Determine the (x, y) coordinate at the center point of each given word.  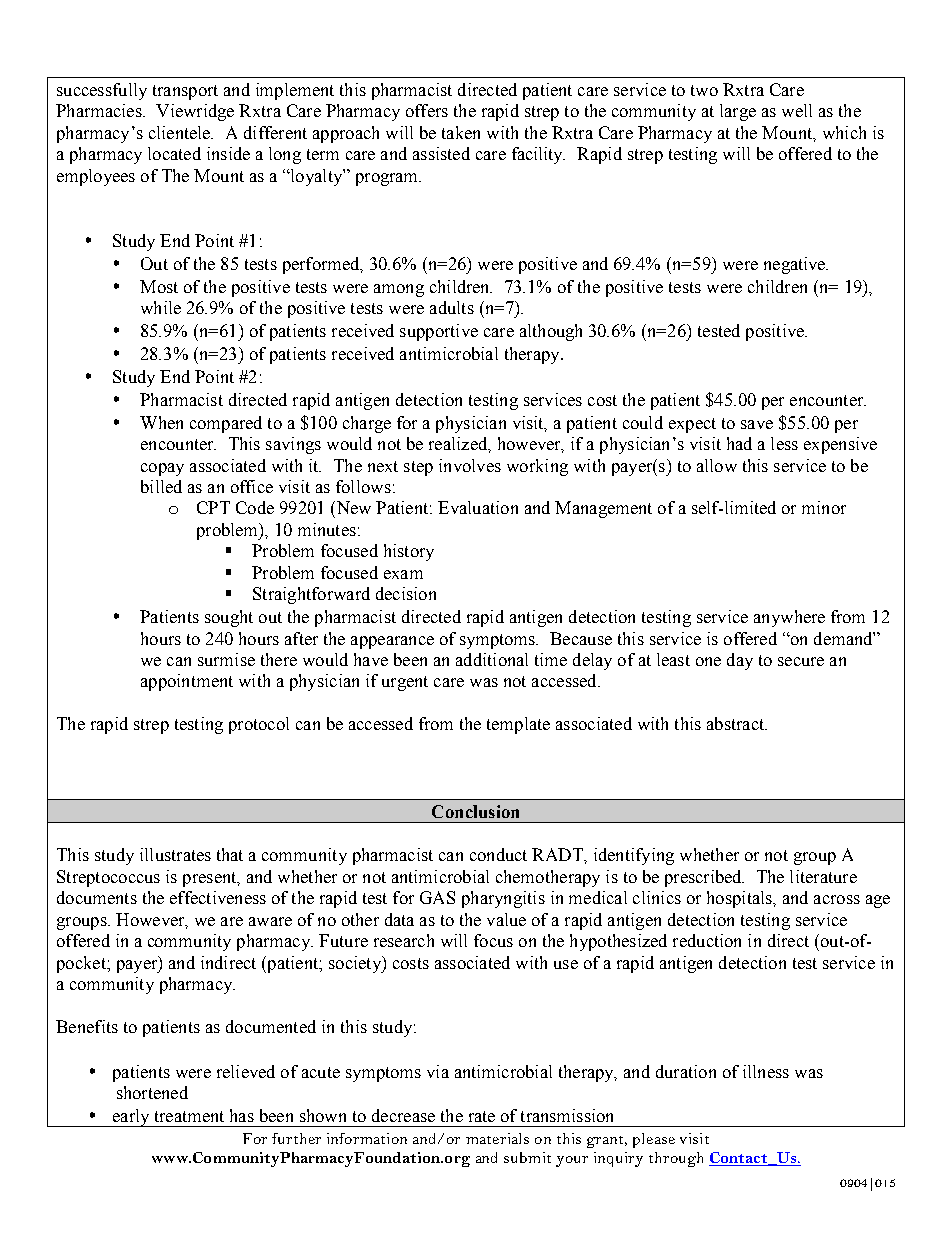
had (739, 443)
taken (461, 132)
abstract (737, 723)
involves (470, 465)
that (230, 854)
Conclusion (475, 811)
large (738, 112)
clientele (181, 132)
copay (162, 469)
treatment (189, 1116)
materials (497, 1138)
